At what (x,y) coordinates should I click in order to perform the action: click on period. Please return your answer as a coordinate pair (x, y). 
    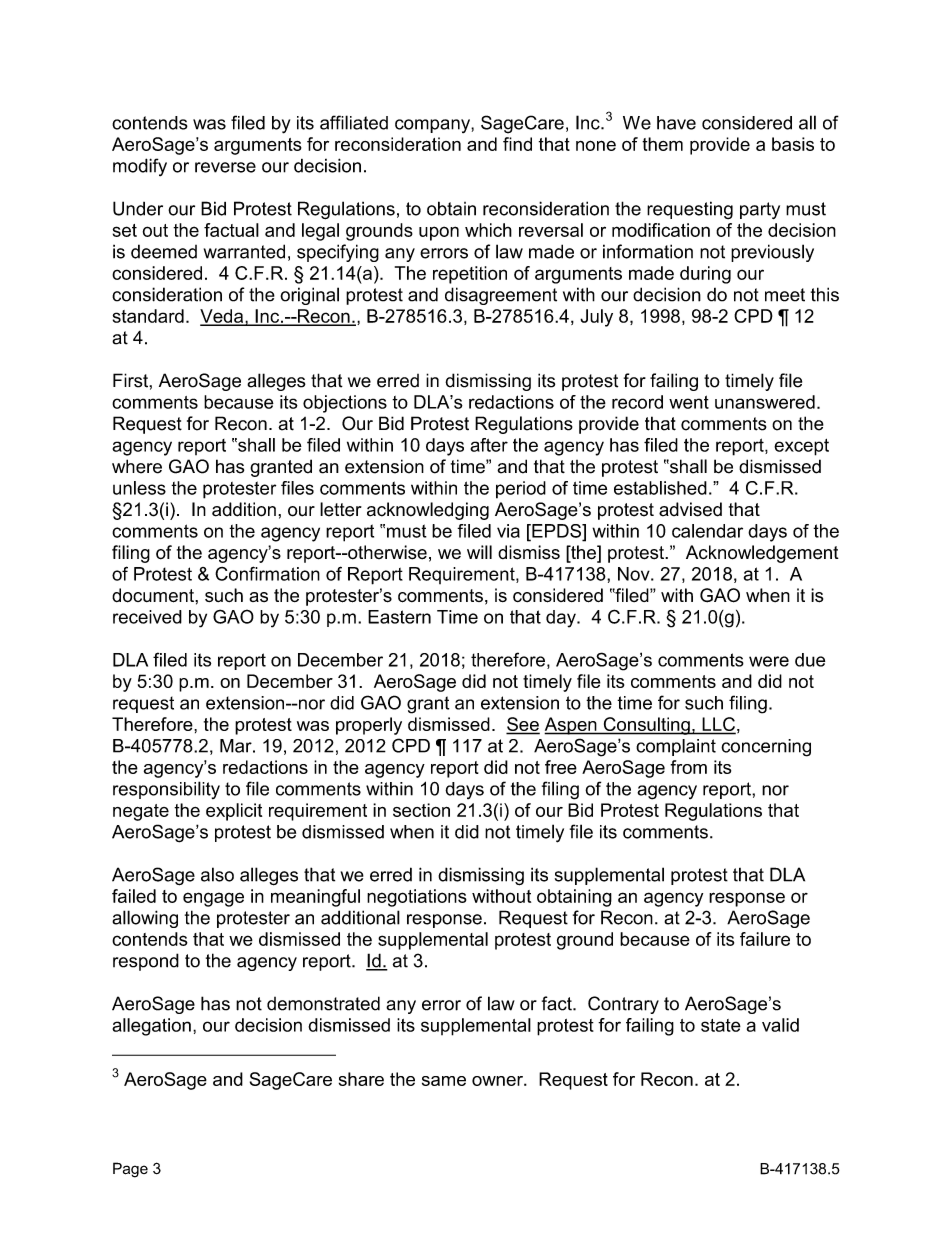
    Looking at the image, I should click on (521, 490).
